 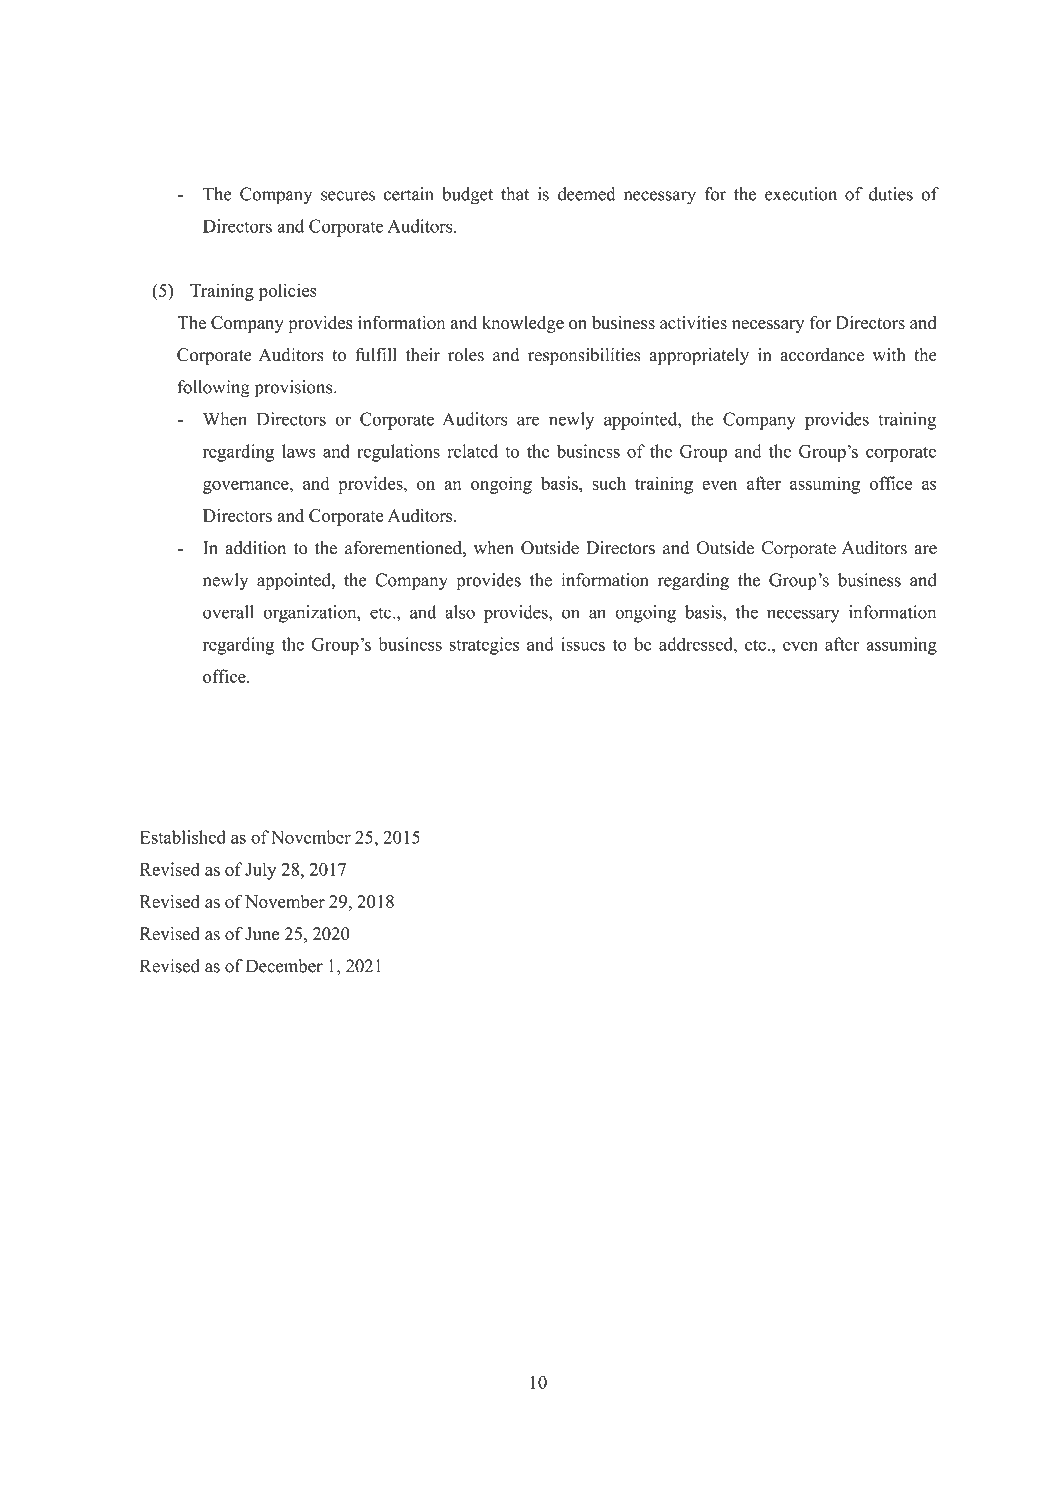 What do you see at coordinates (255, 548) in the screenshot?
I see `addition` at bounding box center [255, 548].
